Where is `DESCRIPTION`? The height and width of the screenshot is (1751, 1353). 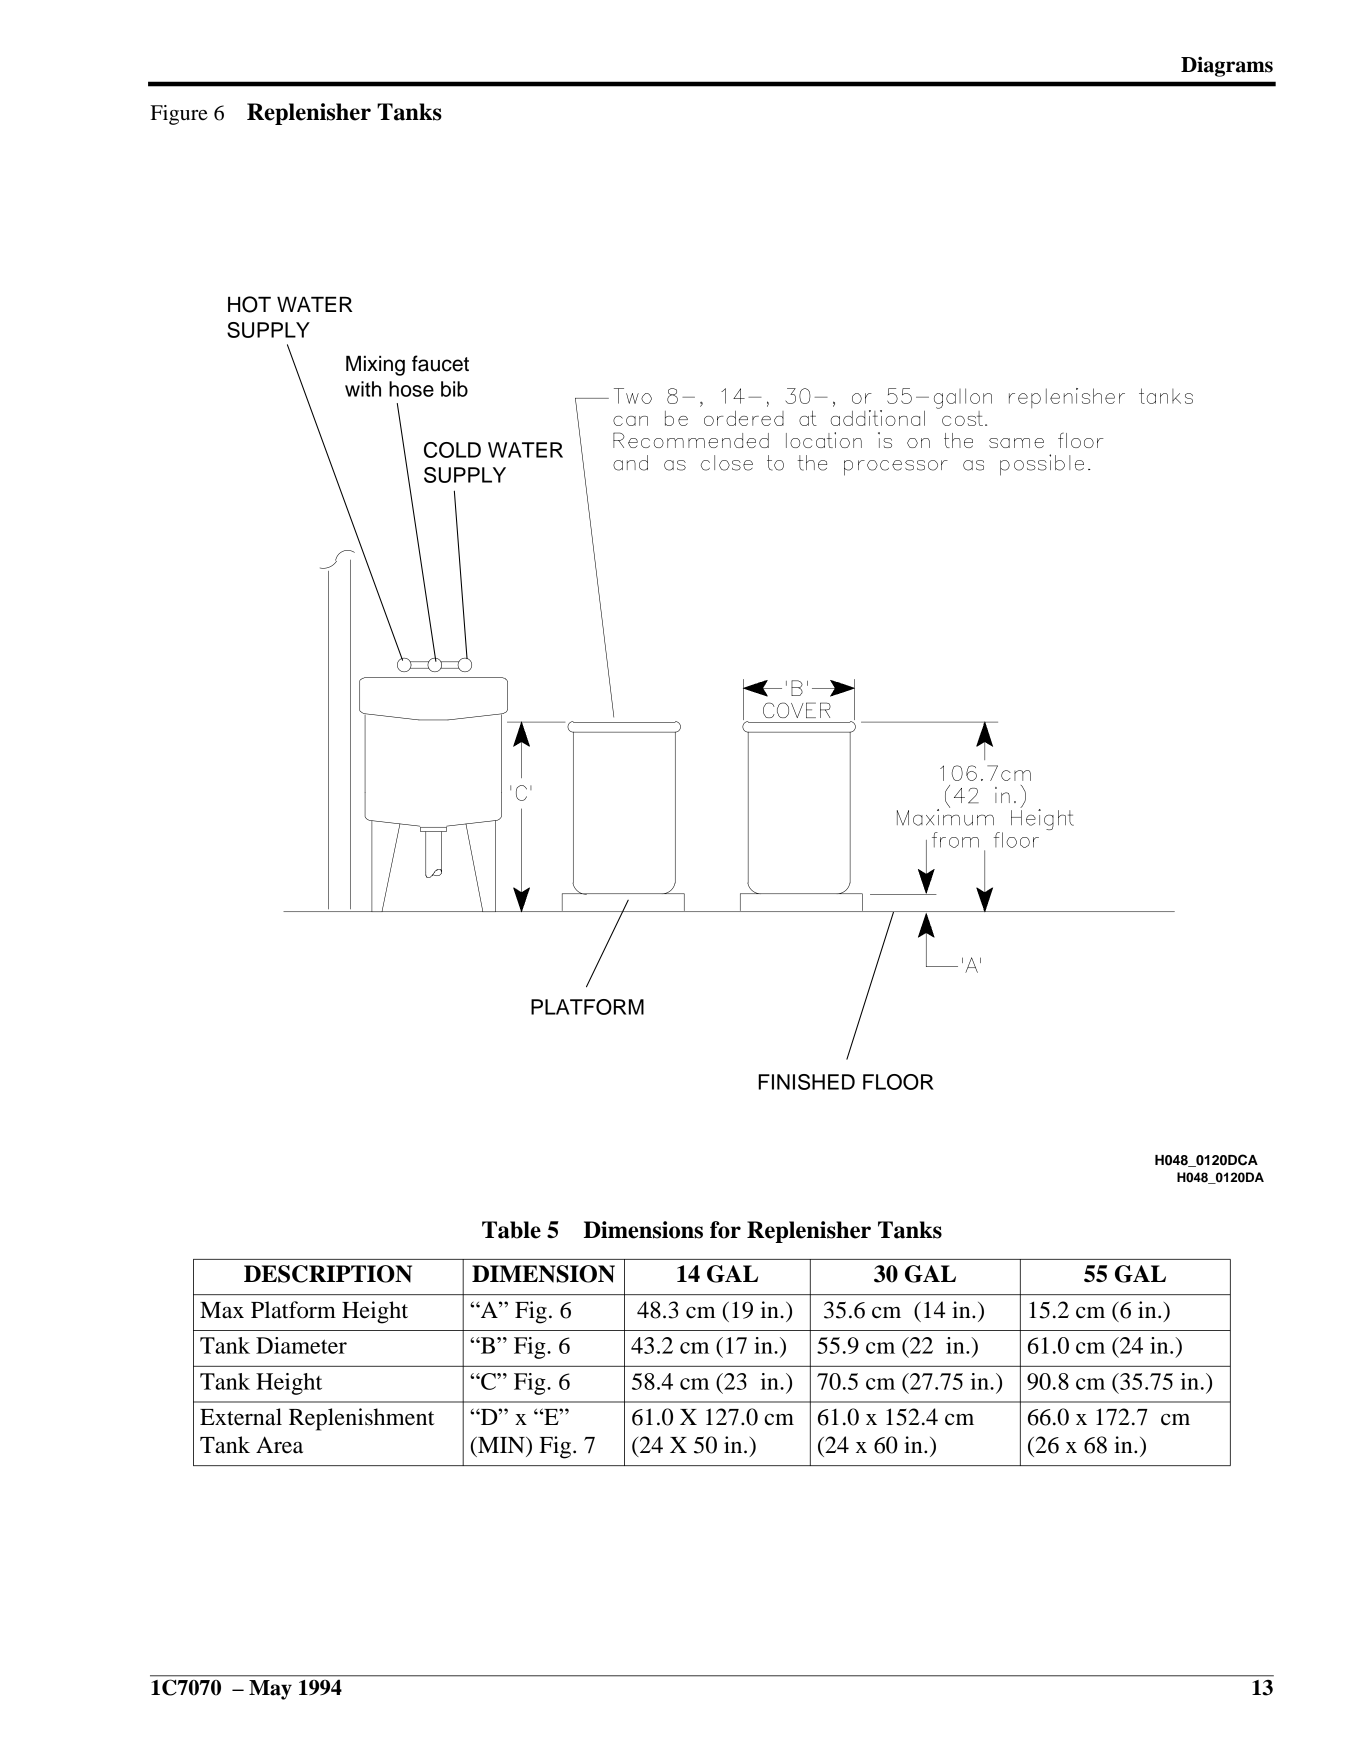 DESCRIPTION is located at coordinates (328, 1274).
